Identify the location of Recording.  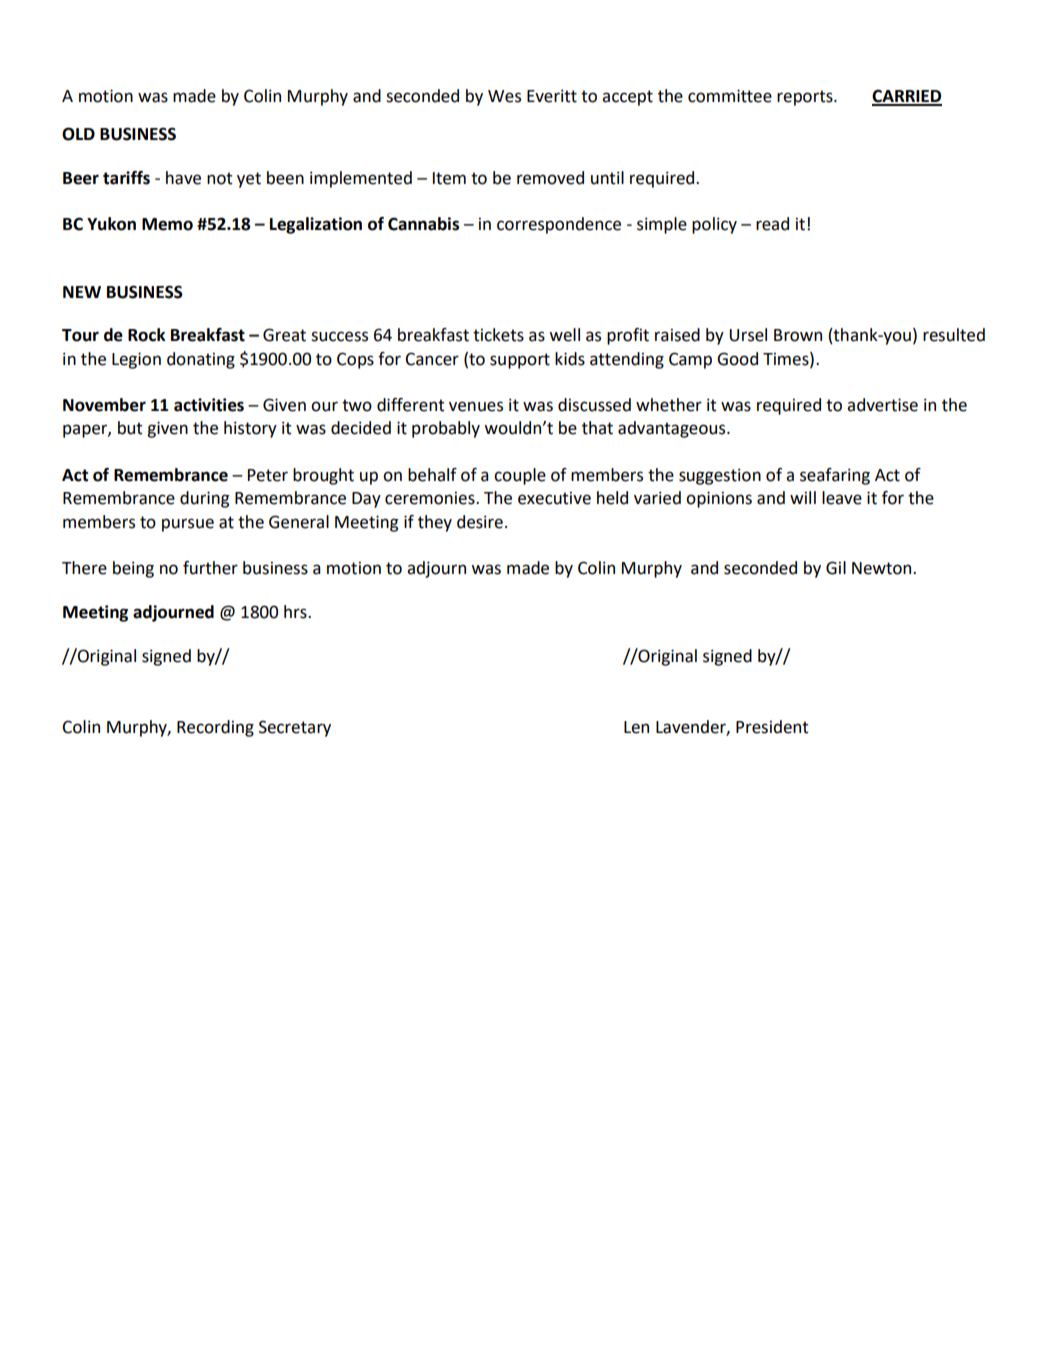
(215, 728).
